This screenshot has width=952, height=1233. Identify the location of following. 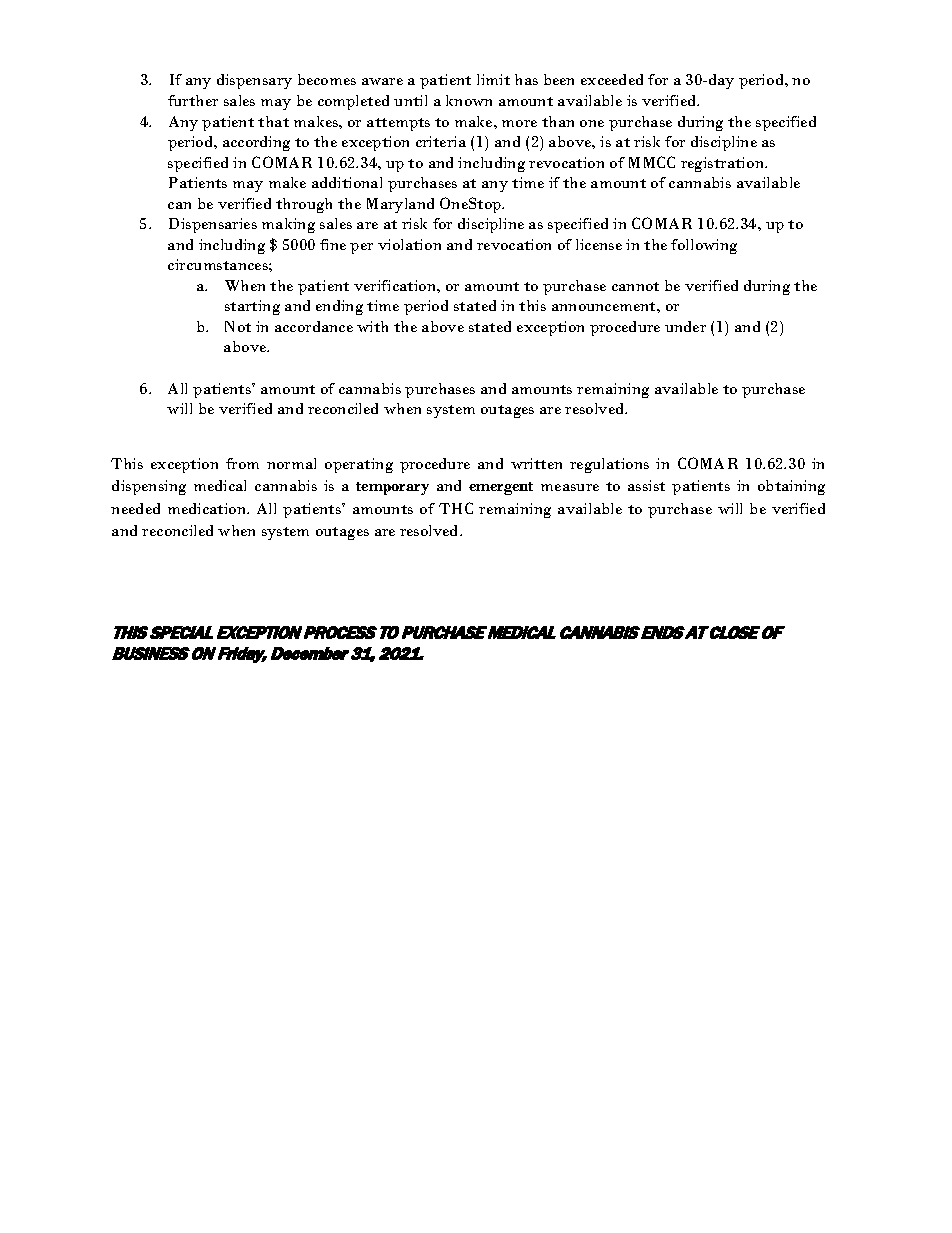
(704, 246).
